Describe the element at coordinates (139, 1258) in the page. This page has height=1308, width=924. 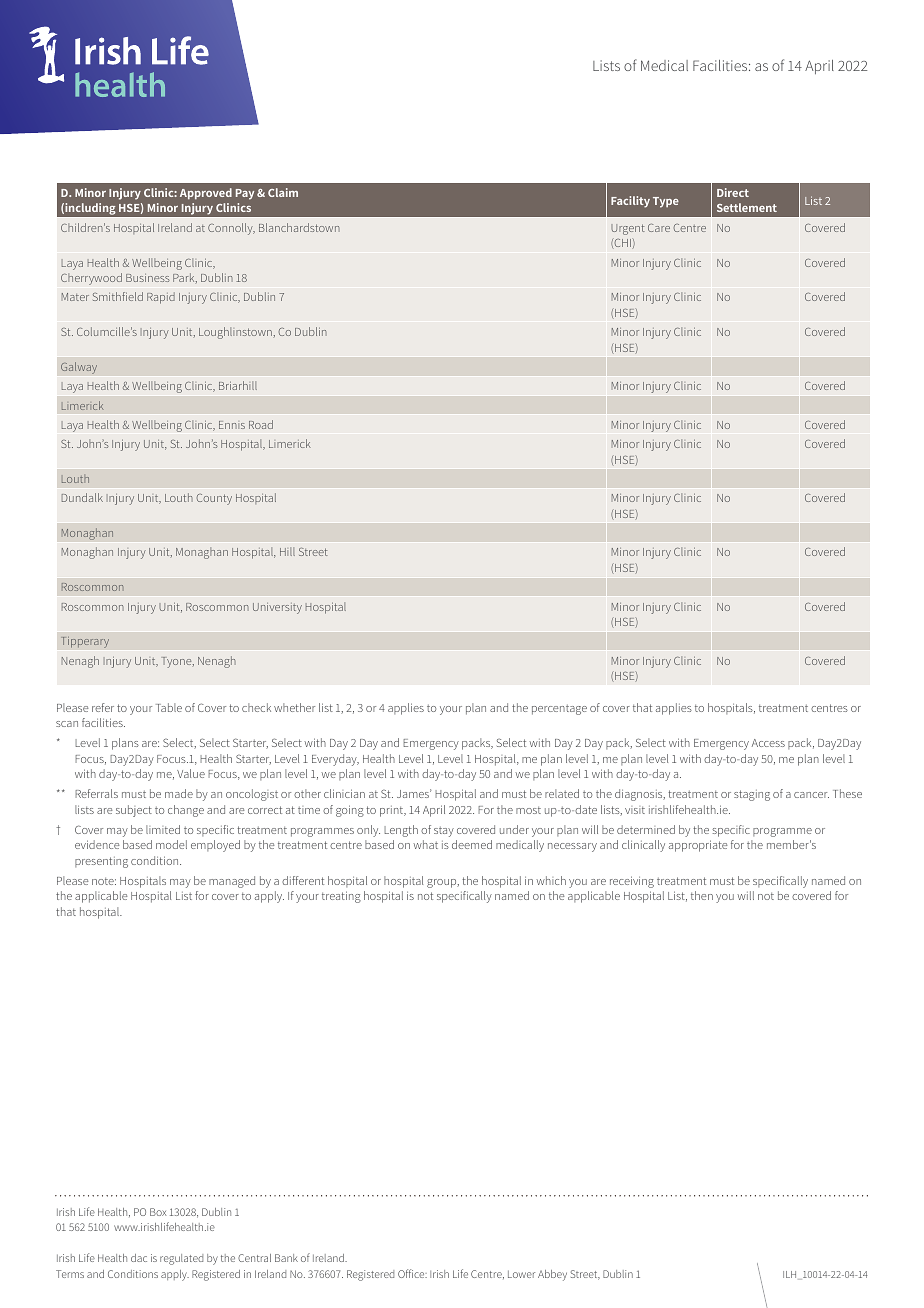
I see `dac` at that location.
